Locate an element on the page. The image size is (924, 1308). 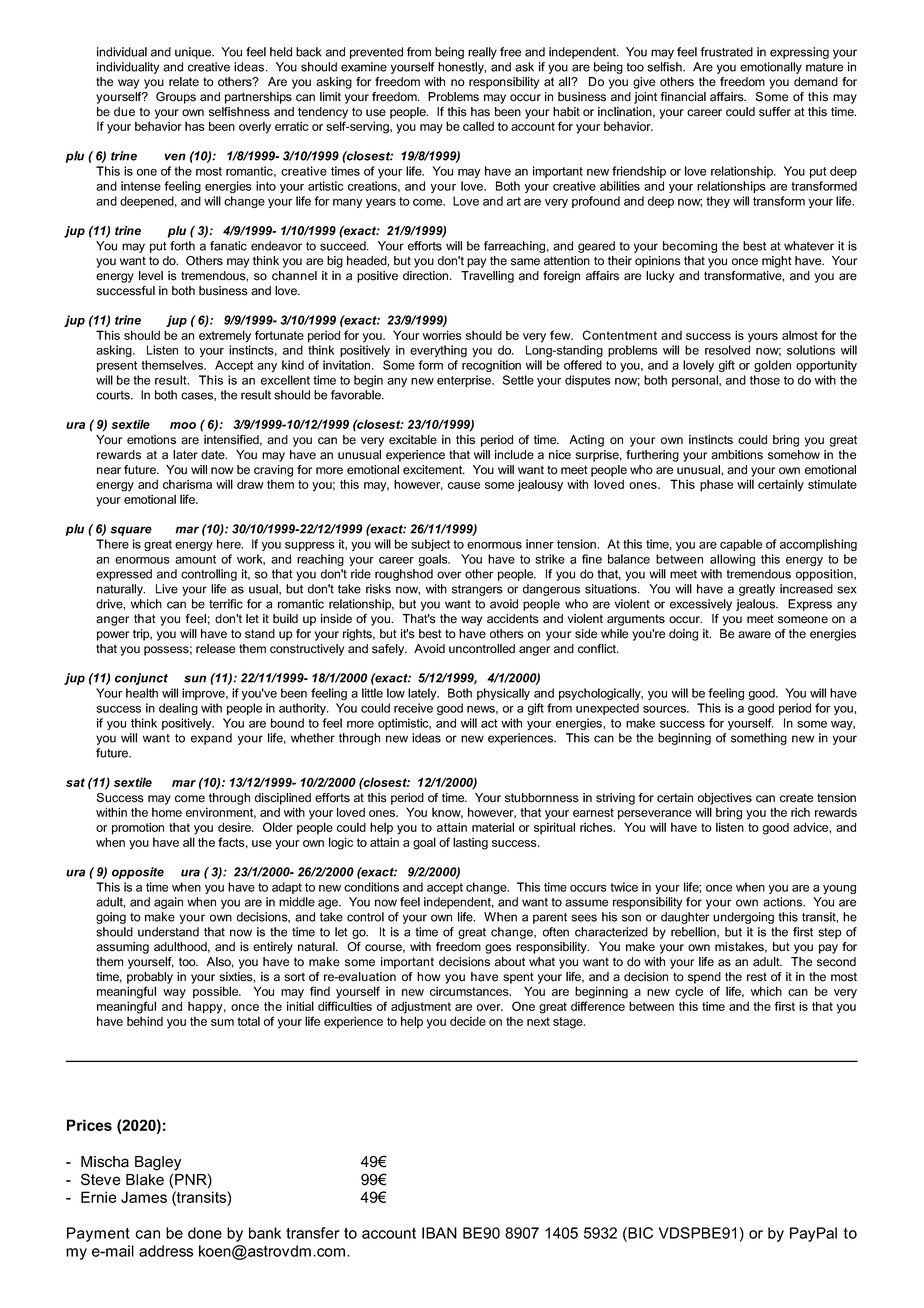
James is located at coordinates (144, 1197).
